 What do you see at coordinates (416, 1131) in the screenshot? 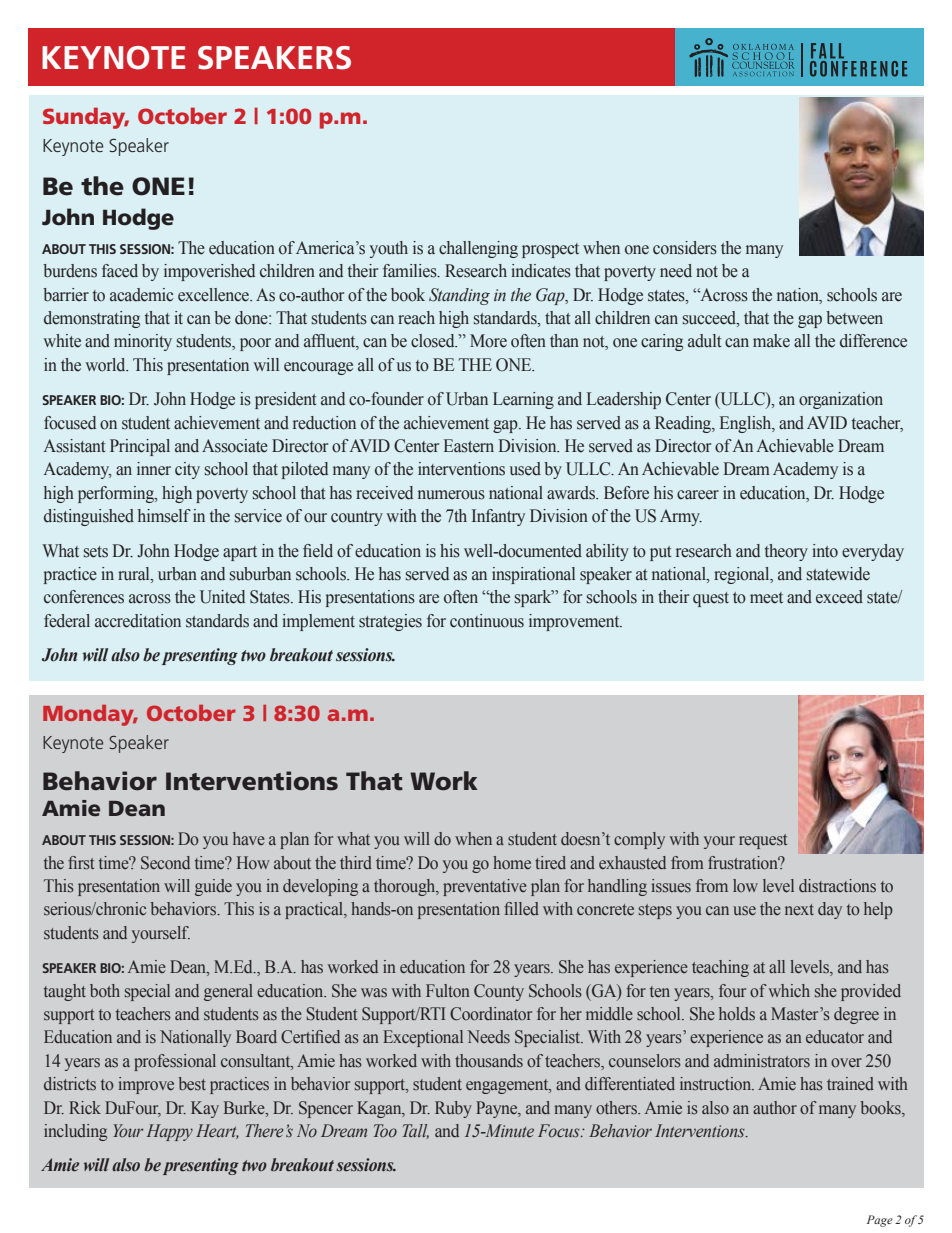
I see `Tall` at bounding box center [416, 1131].
